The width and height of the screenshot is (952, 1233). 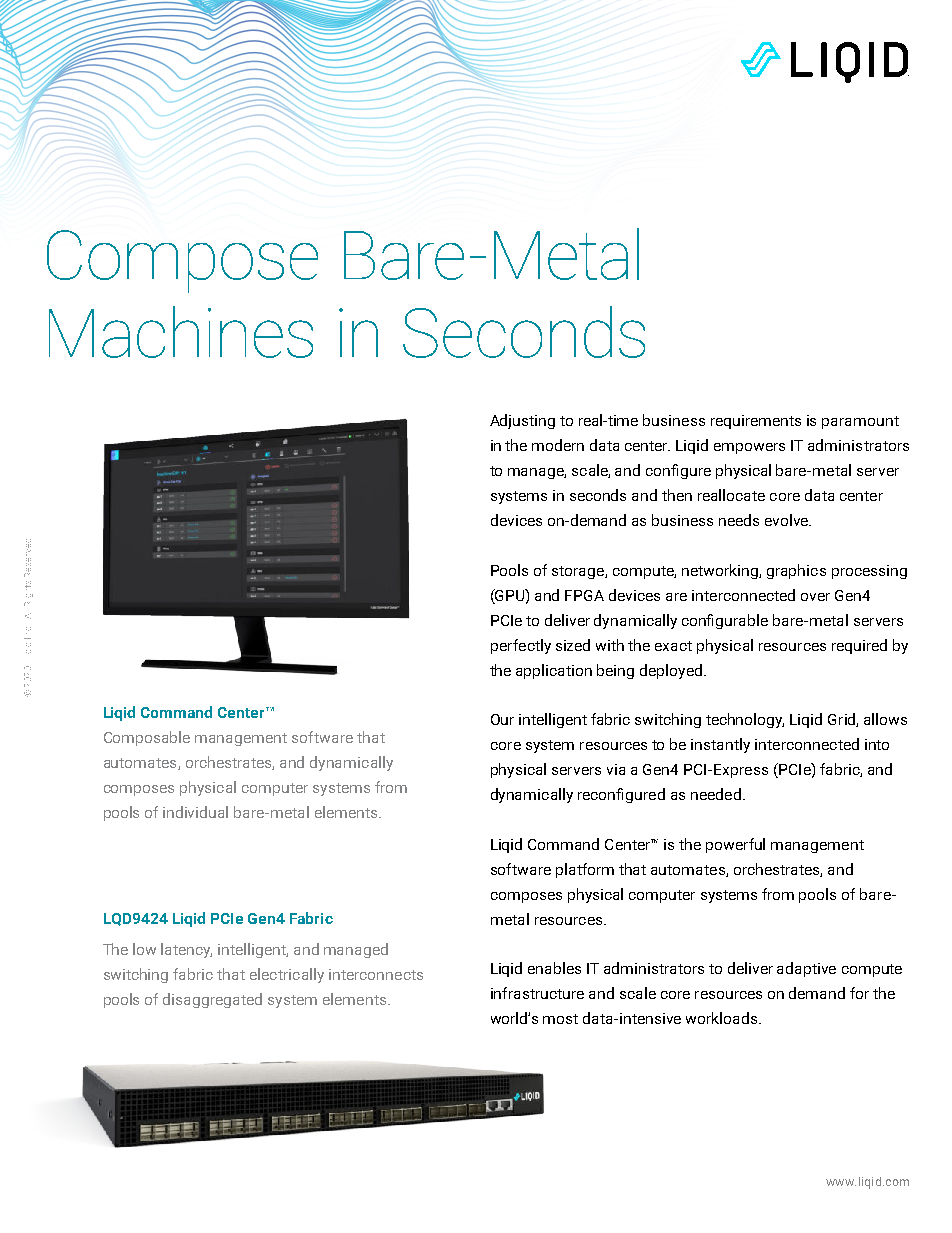 What do you see at coordinates (585, 870) in the screenshot?
I see `platform` at bounding box center [585, 870].
